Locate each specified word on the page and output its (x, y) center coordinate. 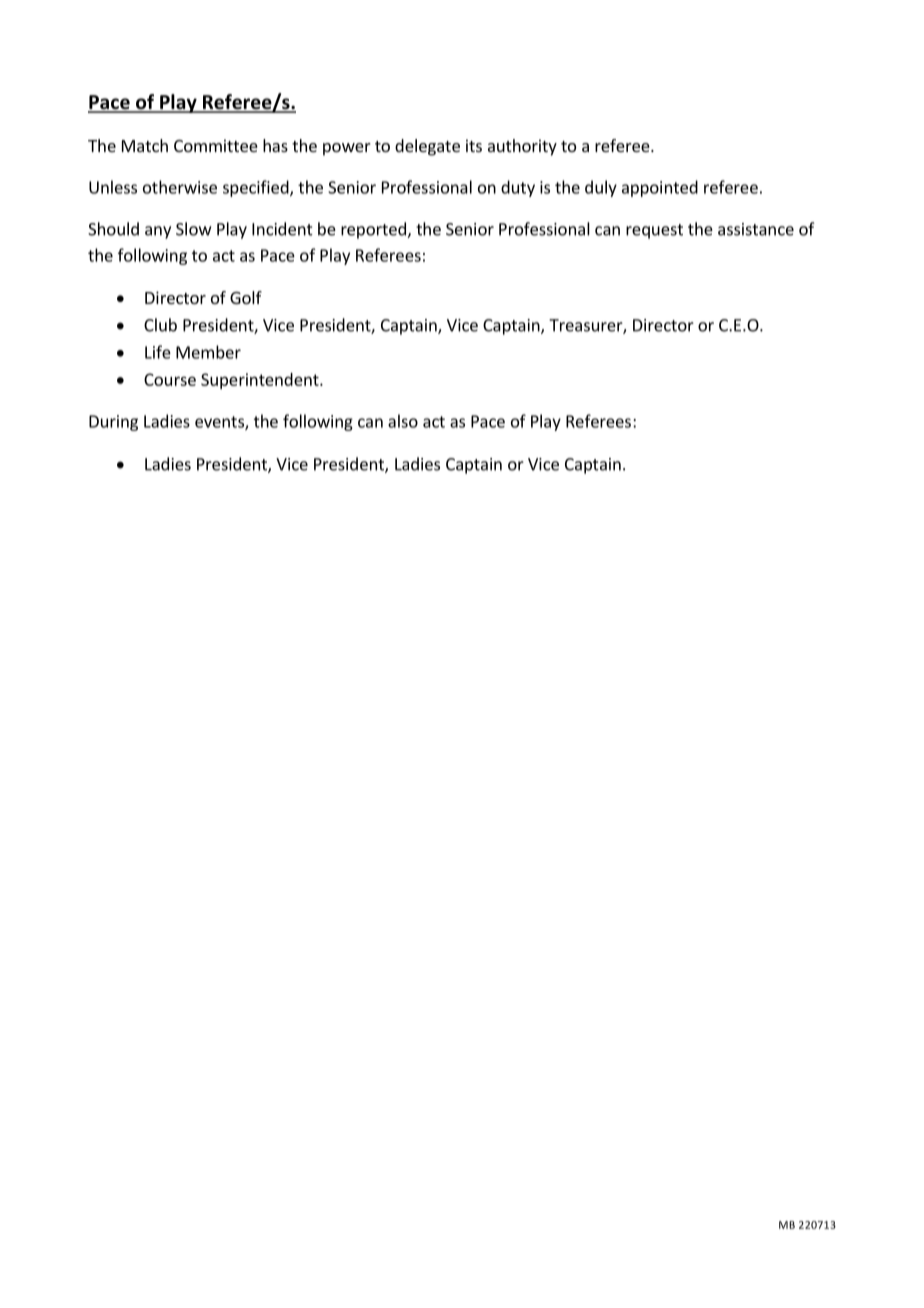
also (403, 421)
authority (522, 147)
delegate (427, 147)
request (654, 231)
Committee (216, 145)
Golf (246, 297)
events (220, 423)
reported (374, 230)
